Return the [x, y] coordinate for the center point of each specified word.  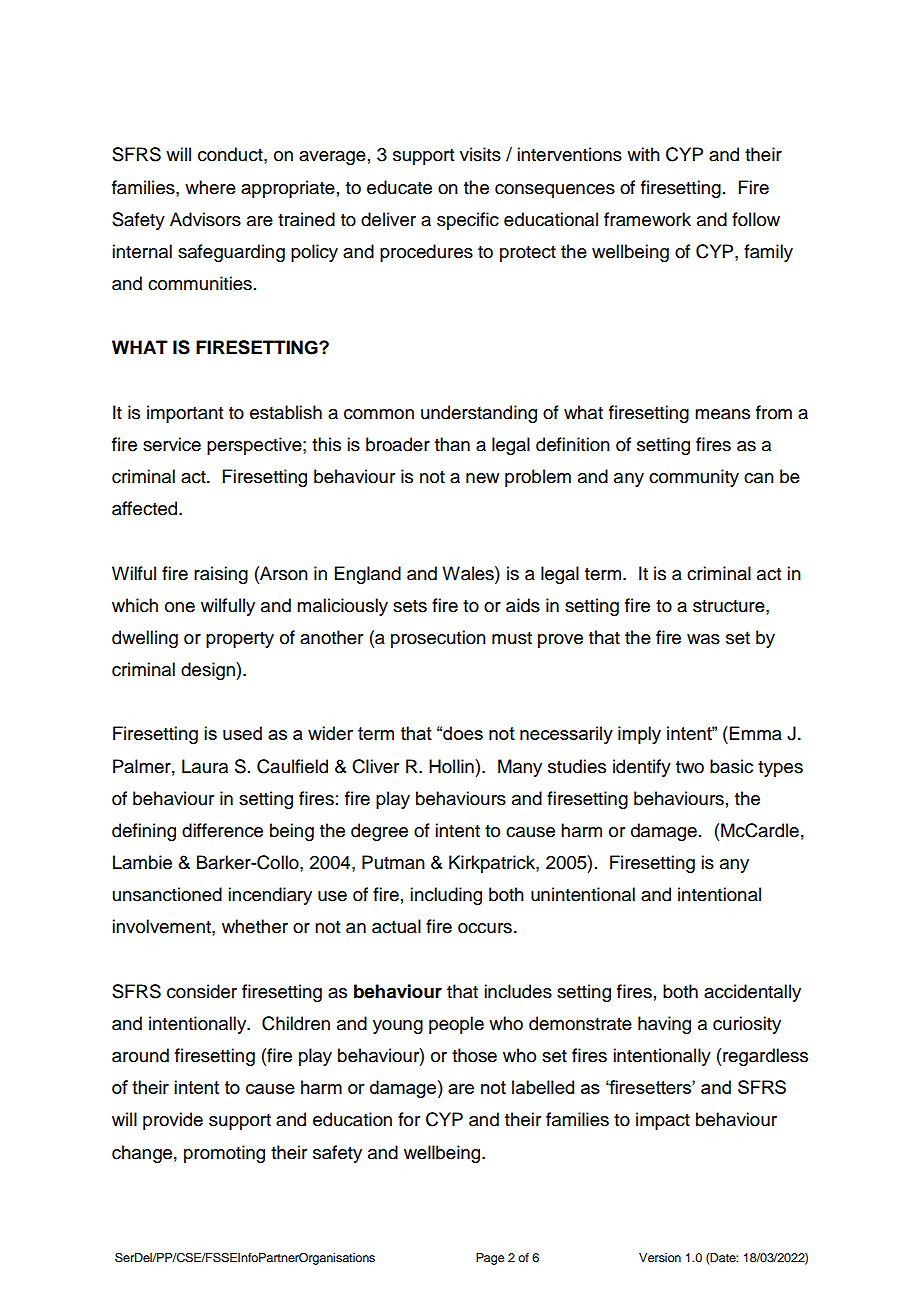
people [456, 1025]
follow [756, 219]
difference [222, 830]
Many [520, 768]
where [210, 187]
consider [202, 991]
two [690, 767]
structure [730, 606]
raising [221, 575]
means [722, 414]
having [664, 1025]
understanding [479, 414]
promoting [224, 1154]
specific [468, 221]
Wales [469, 573]
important [185, 414]
